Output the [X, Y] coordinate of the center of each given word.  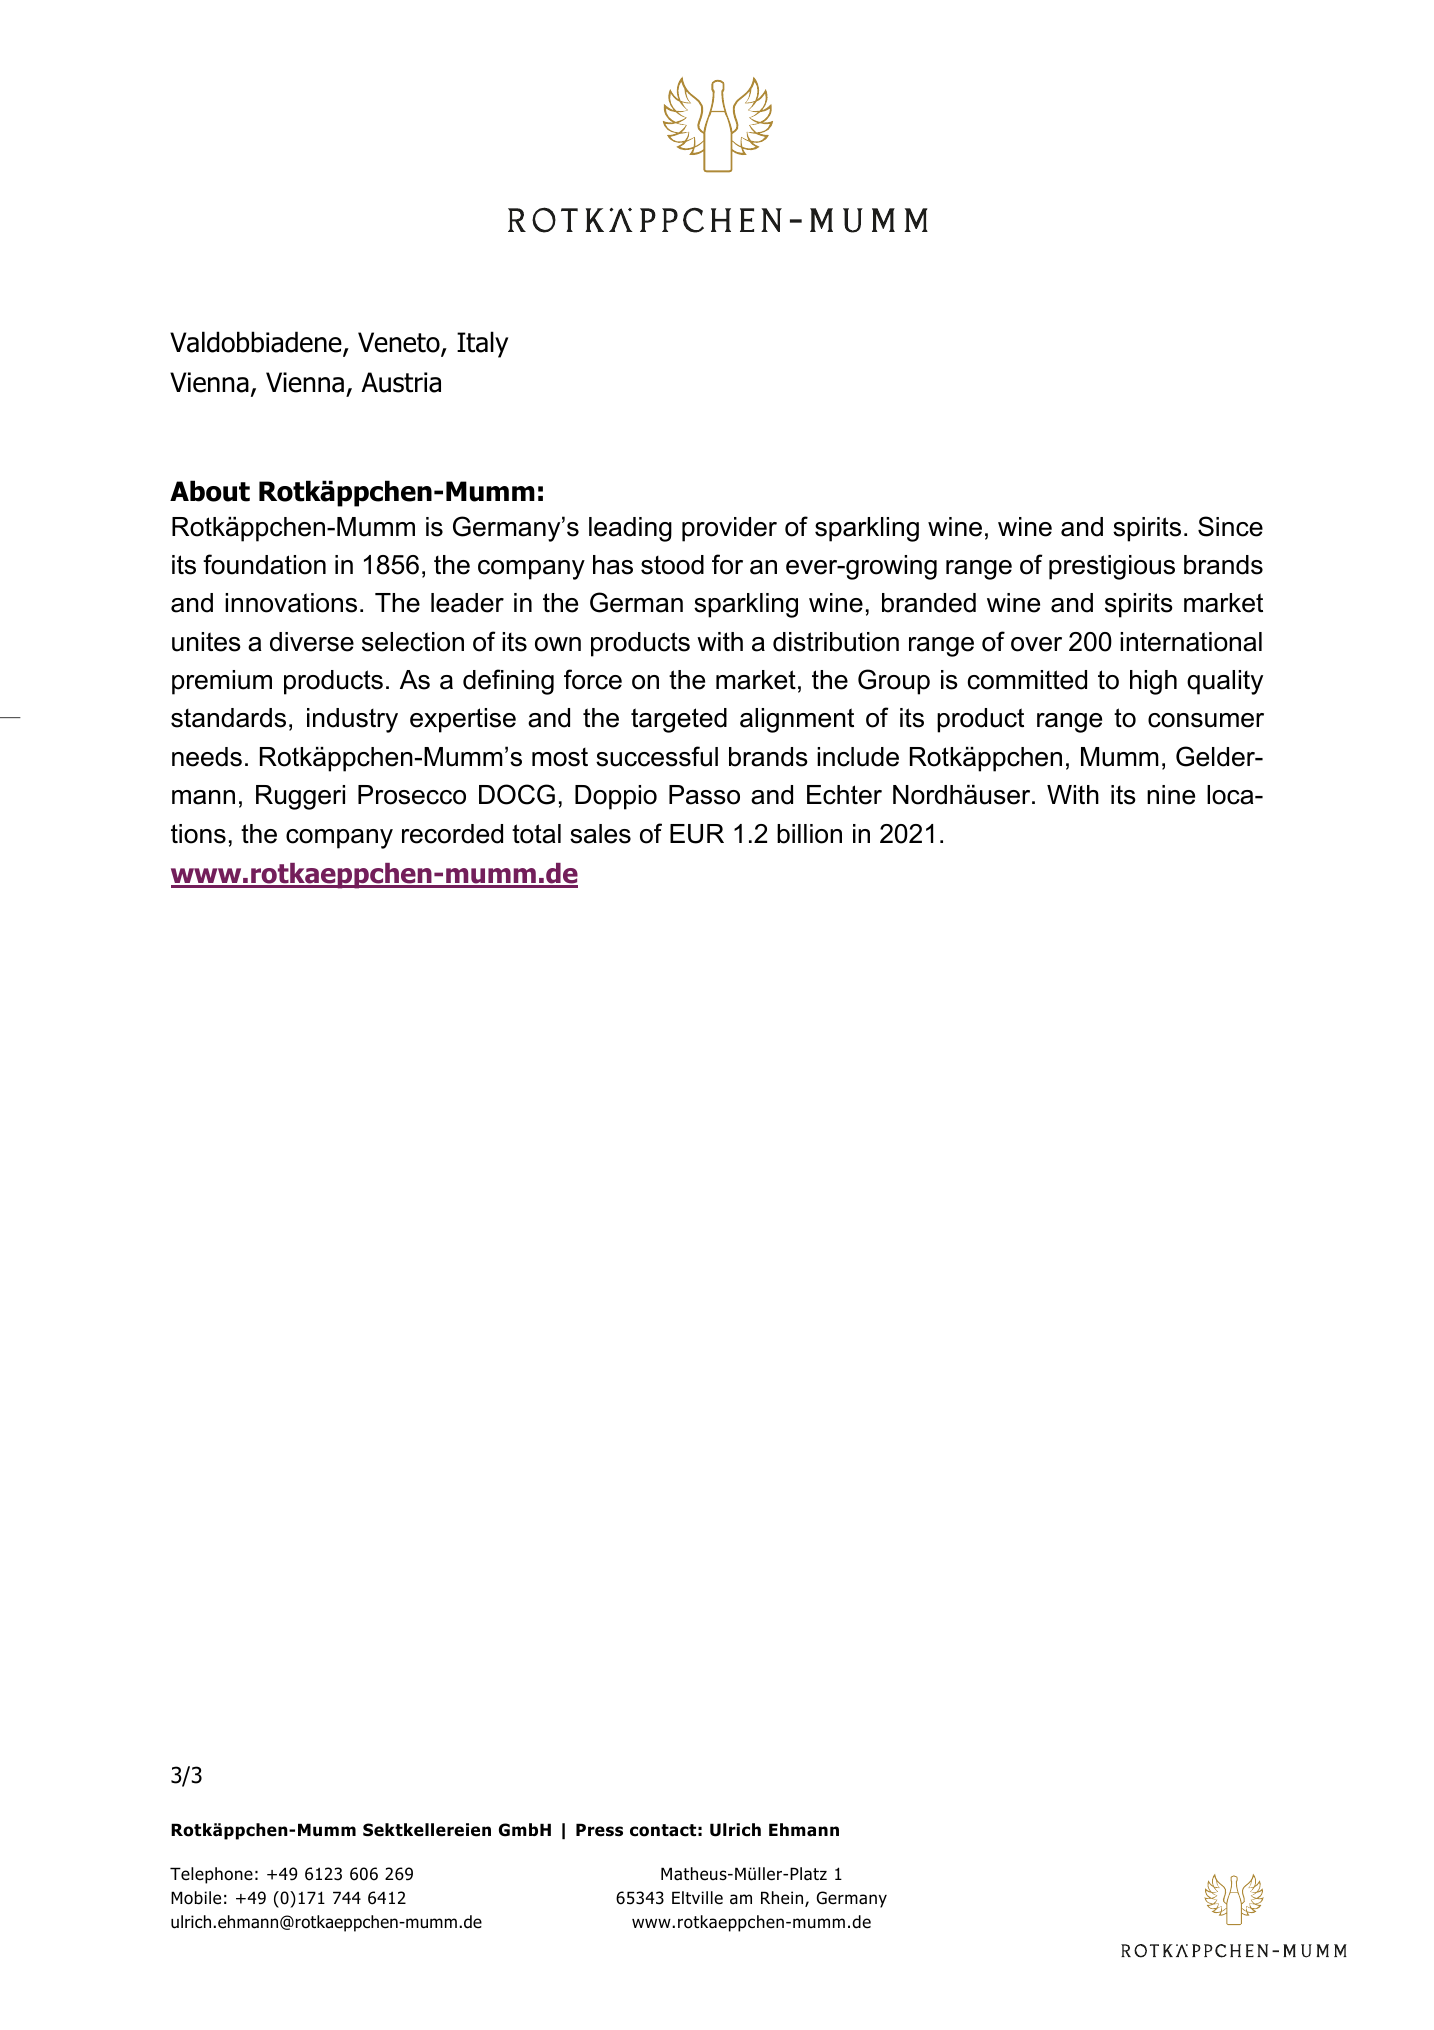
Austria [401, 382]
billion [809, 834]
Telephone [211, 1875]
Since [1230, 526]
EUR [697, 834]
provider [729, 529]
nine [1171, 795]
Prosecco [412, 795]
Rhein [783, 1899]
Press [599, 1830]
